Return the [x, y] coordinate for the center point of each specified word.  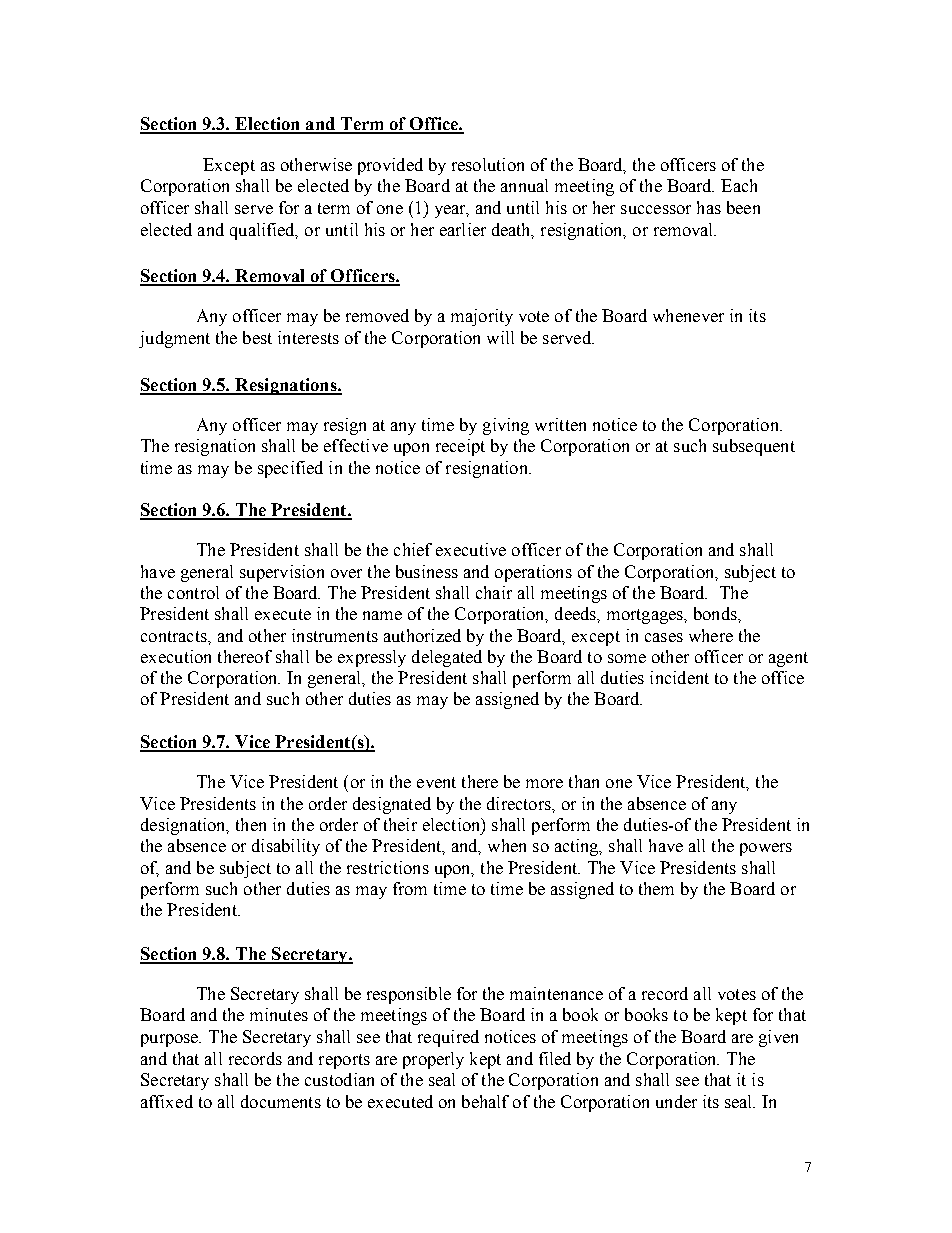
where [711, 635]
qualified [264, 231]
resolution [488, 164]
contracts [175, 636]
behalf [485, 1101]
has [709, 207]
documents [281, 1101]
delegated [447, 658]
